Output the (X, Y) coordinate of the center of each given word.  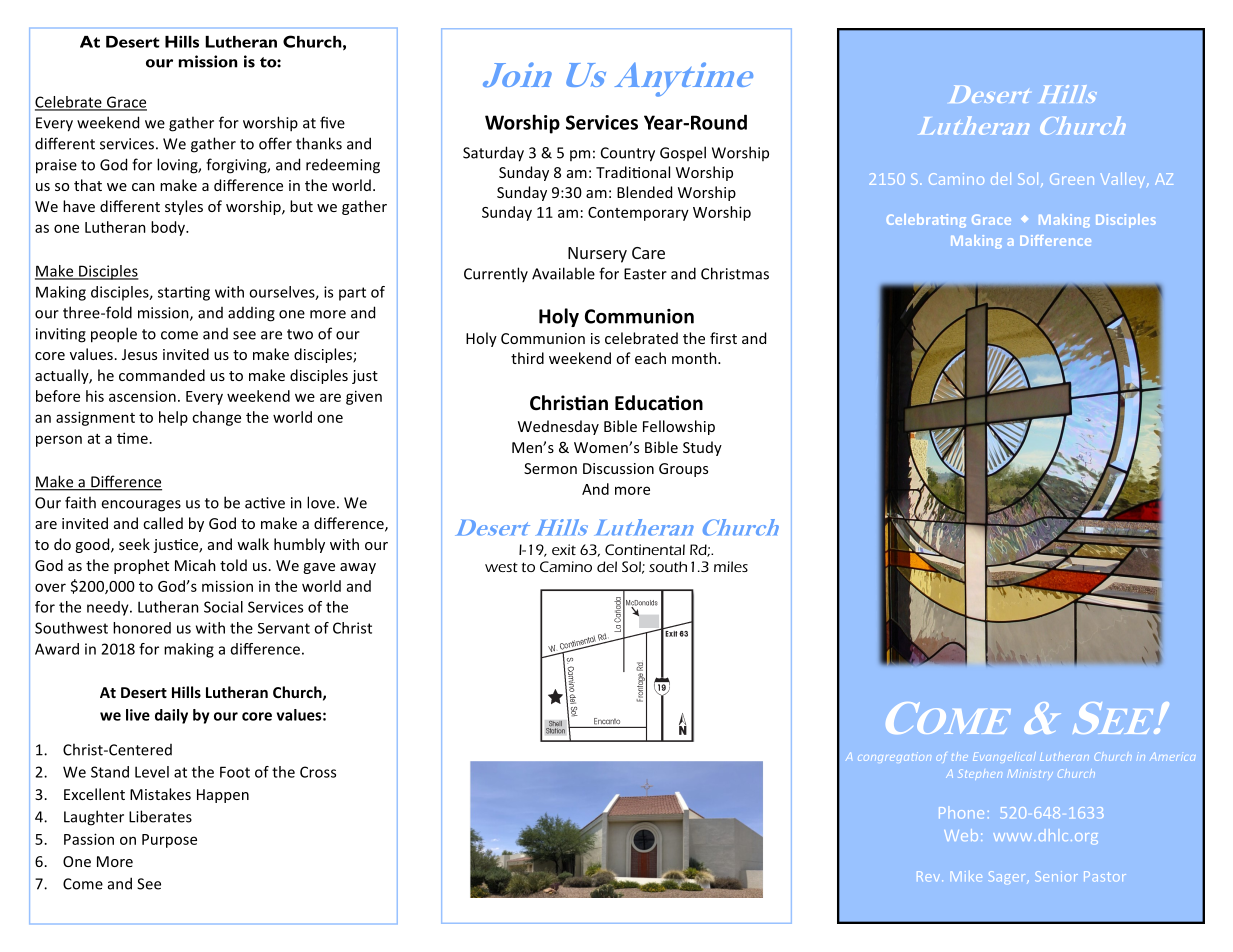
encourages (141, 506)
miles (731, 566)
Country (628, 154)
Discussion (618, 468)
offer (275, 143)
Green (1072, 179)
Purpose (169, 841)
